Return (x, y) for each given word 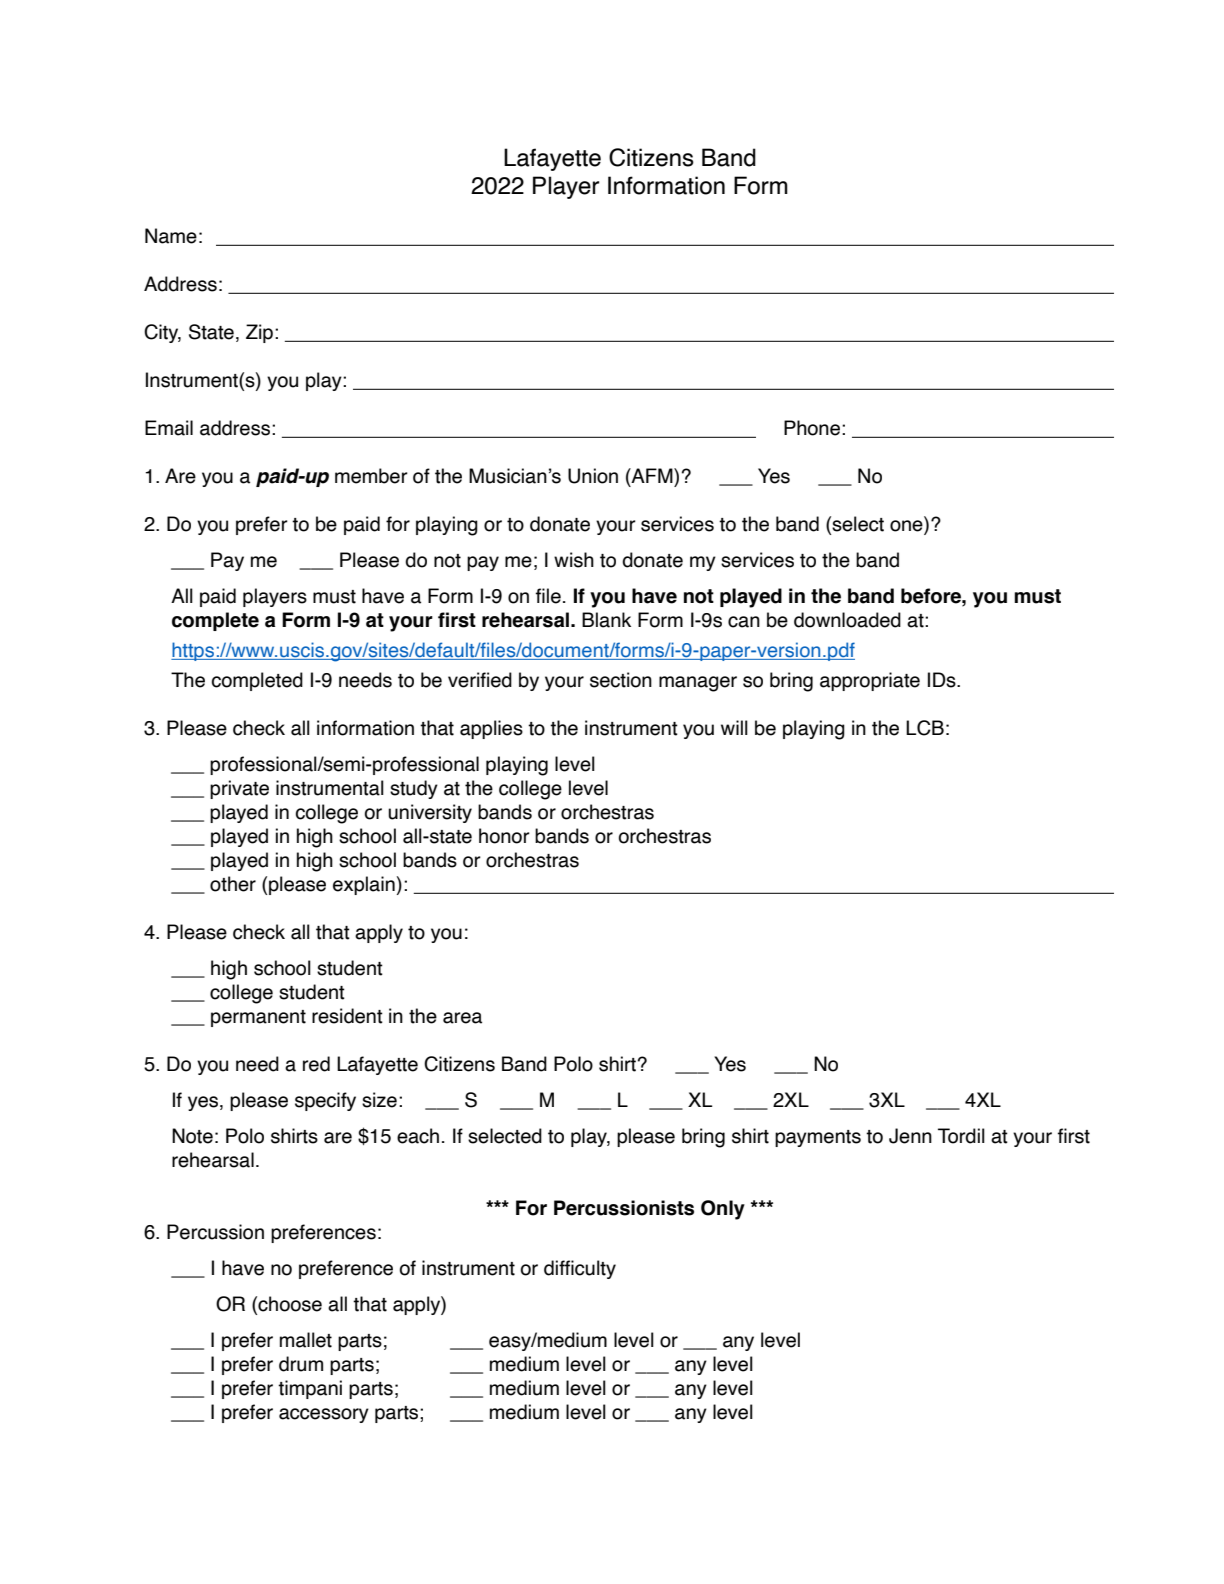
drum (301, 1364)
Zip (259, 333)
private (239, 789)
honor (504, 836)
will (734, 727)
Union (593, 476)
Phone (812, 428)
